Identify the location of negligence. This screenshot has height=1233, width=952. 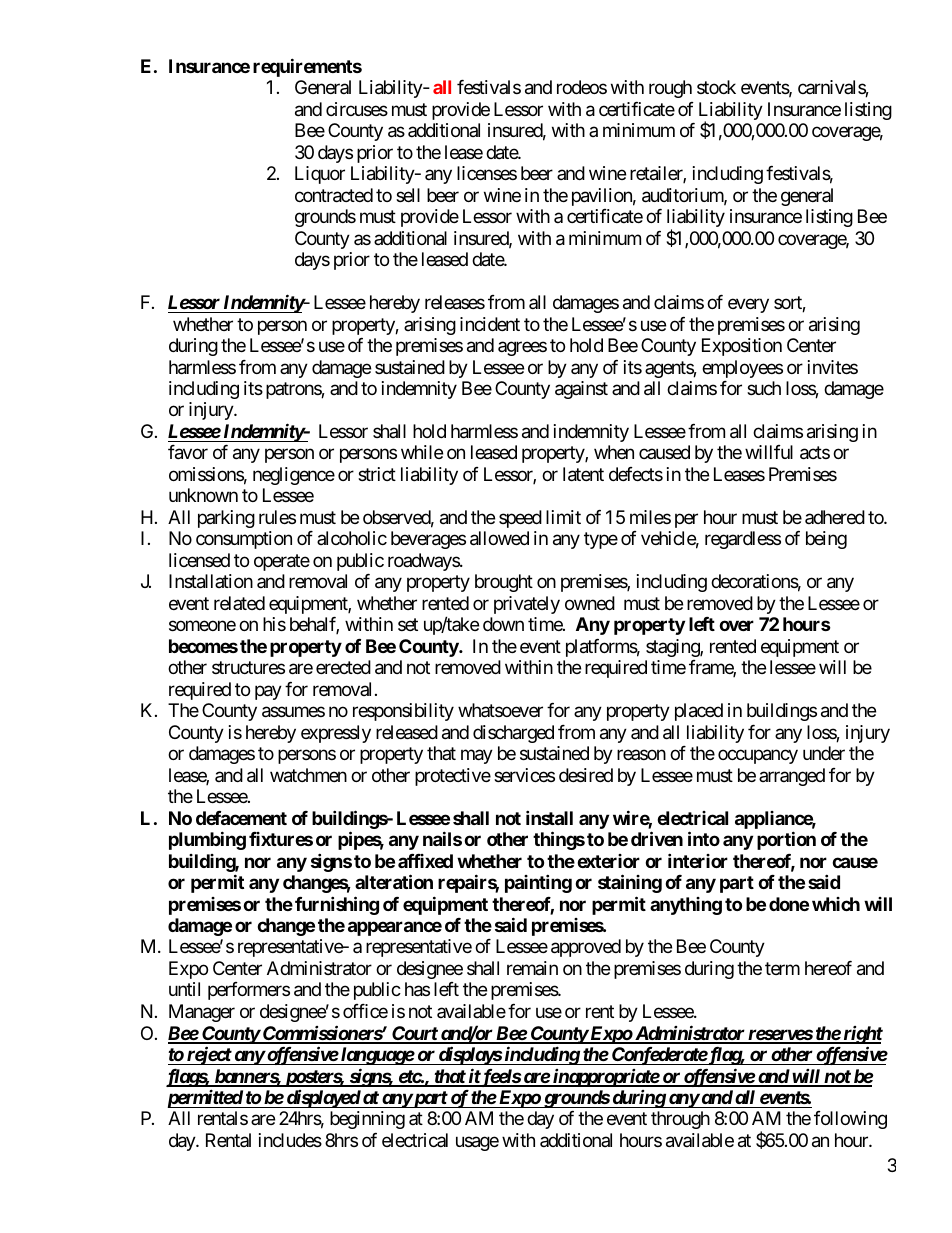
(294, 476).
